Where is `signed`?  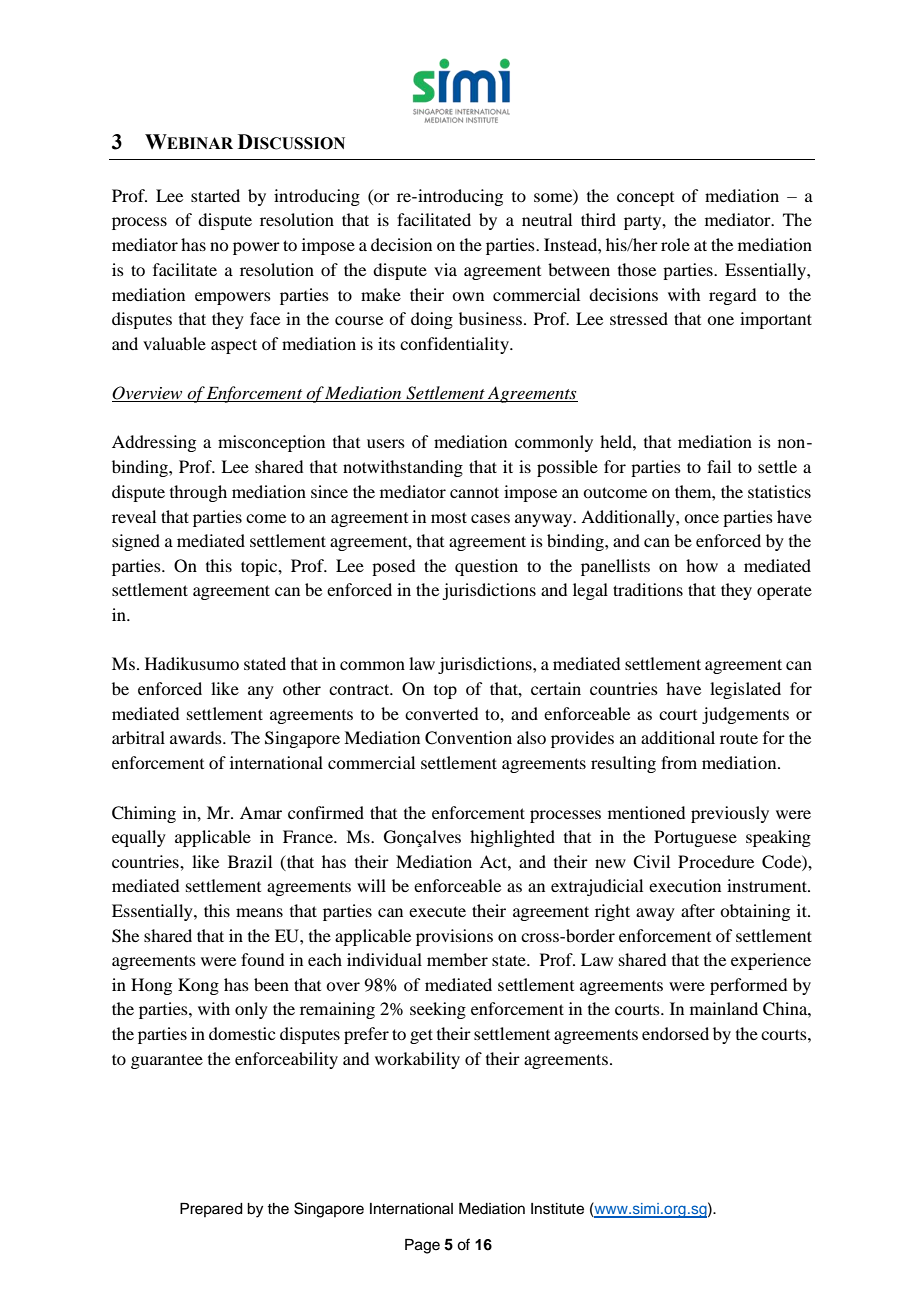 signed is located at coordinates (136, 542).
